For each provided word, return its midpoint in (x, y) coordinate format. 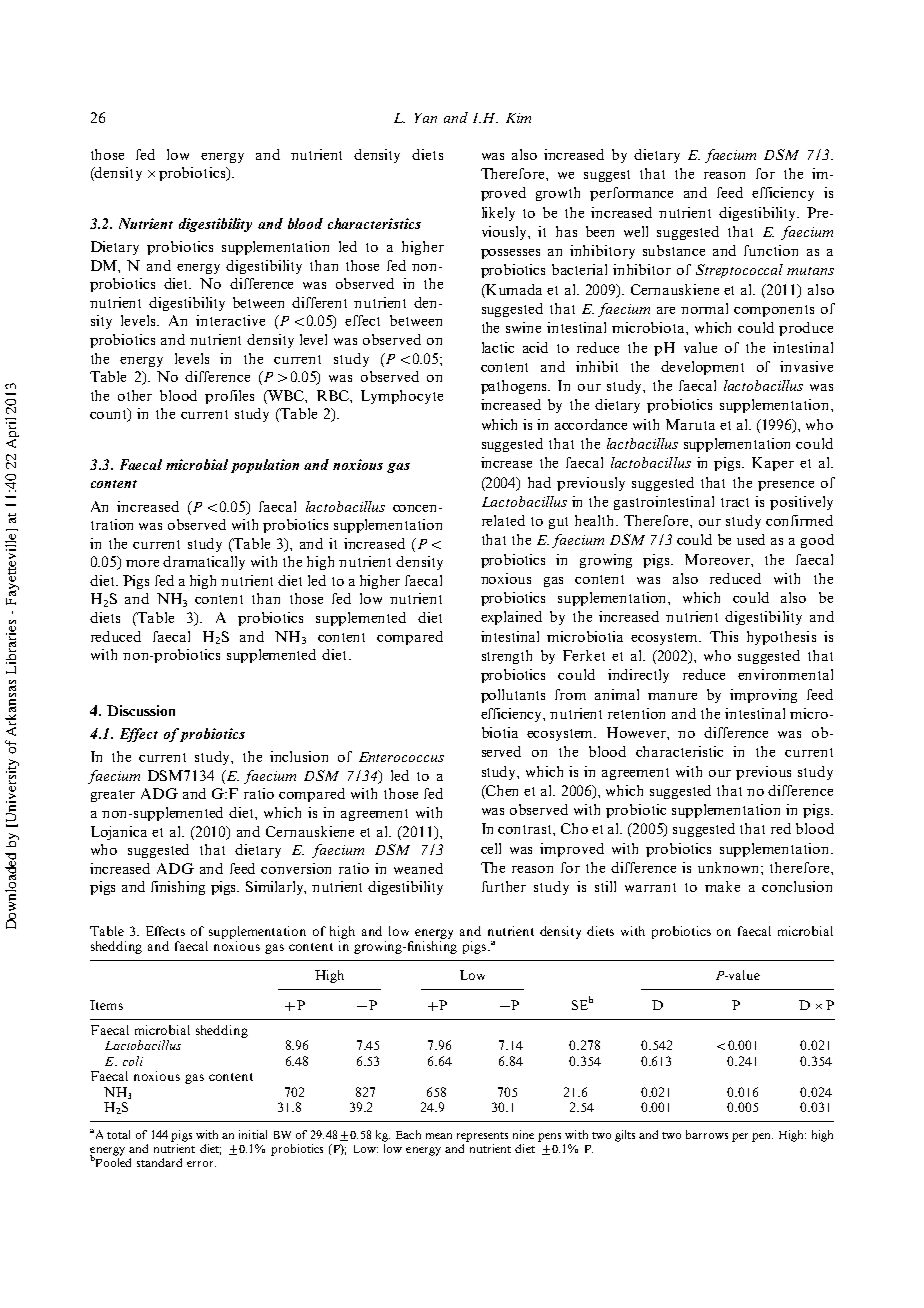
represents (482, 1137)
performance (631, 194)
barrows (707, 1134)
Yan (426, 118)
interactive (230, 320)
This (724, 636)
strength (507, 657)
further (504, 886)
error (201, 1164)
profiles (229, 397)
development (702, 368)
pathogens (515, 387)
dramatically (204, 563)
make (722, 886)
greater (113, 796)
